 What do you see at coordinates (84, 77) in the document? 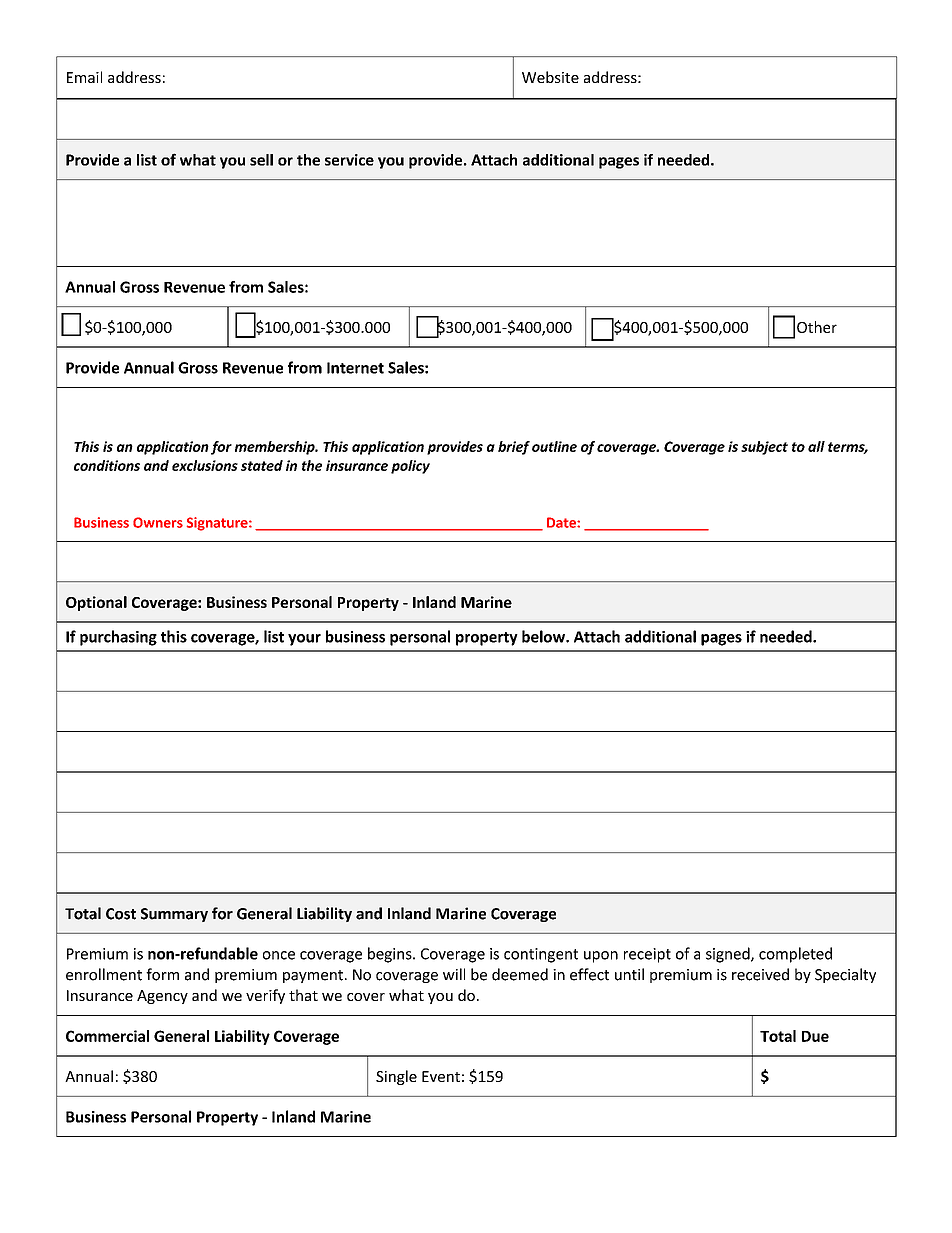
I see `Email` at bounding box center [84, 77].
